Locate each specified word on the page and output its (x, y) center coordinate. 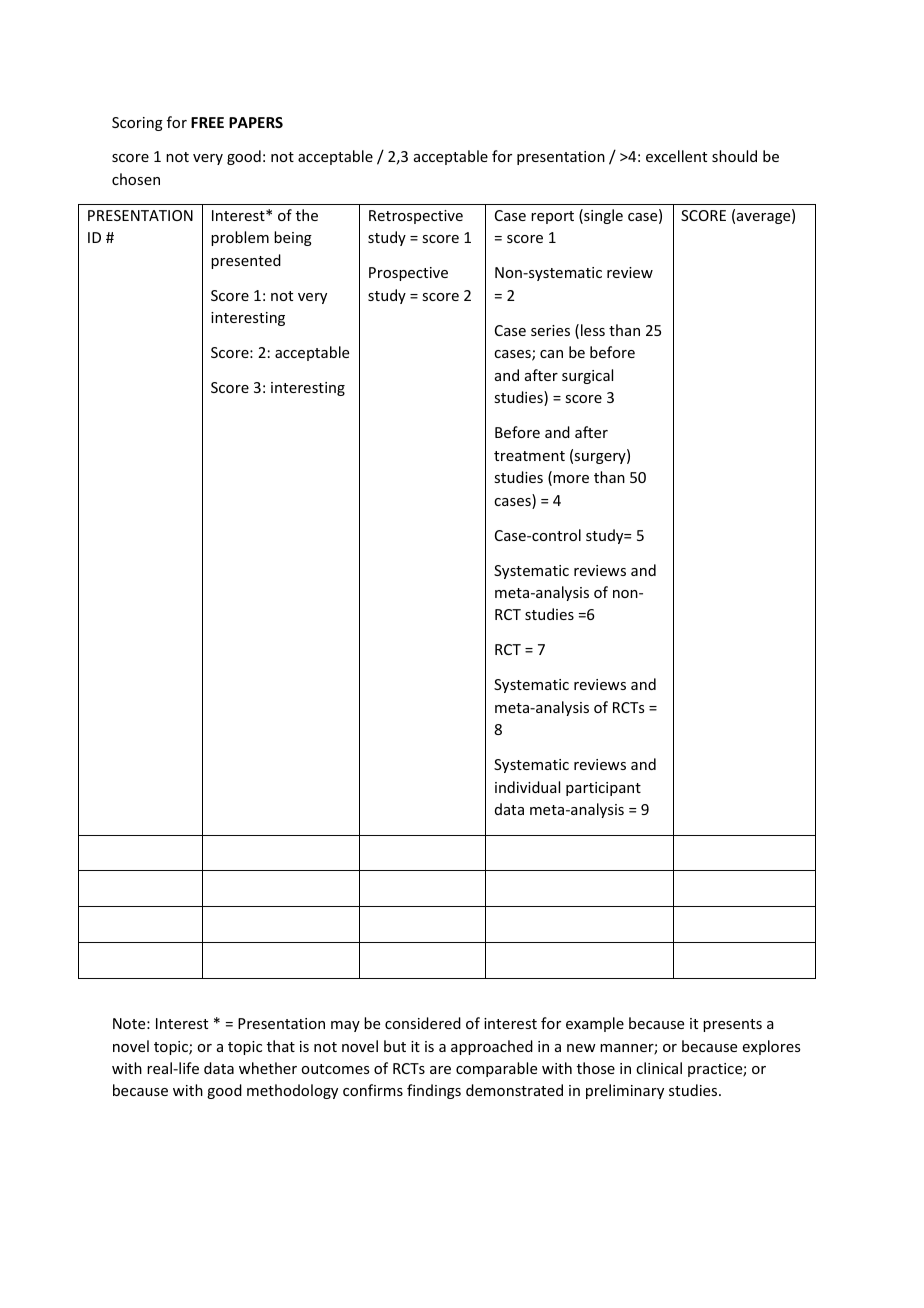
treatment (529, 456)
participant (603, 789)
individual (527, 787)
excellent (676, 156)
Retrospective (416, 217)
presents (732, 1025)
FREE (207, 122)
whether (268, 1068)
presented (246, 261)
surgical (587, 376)
